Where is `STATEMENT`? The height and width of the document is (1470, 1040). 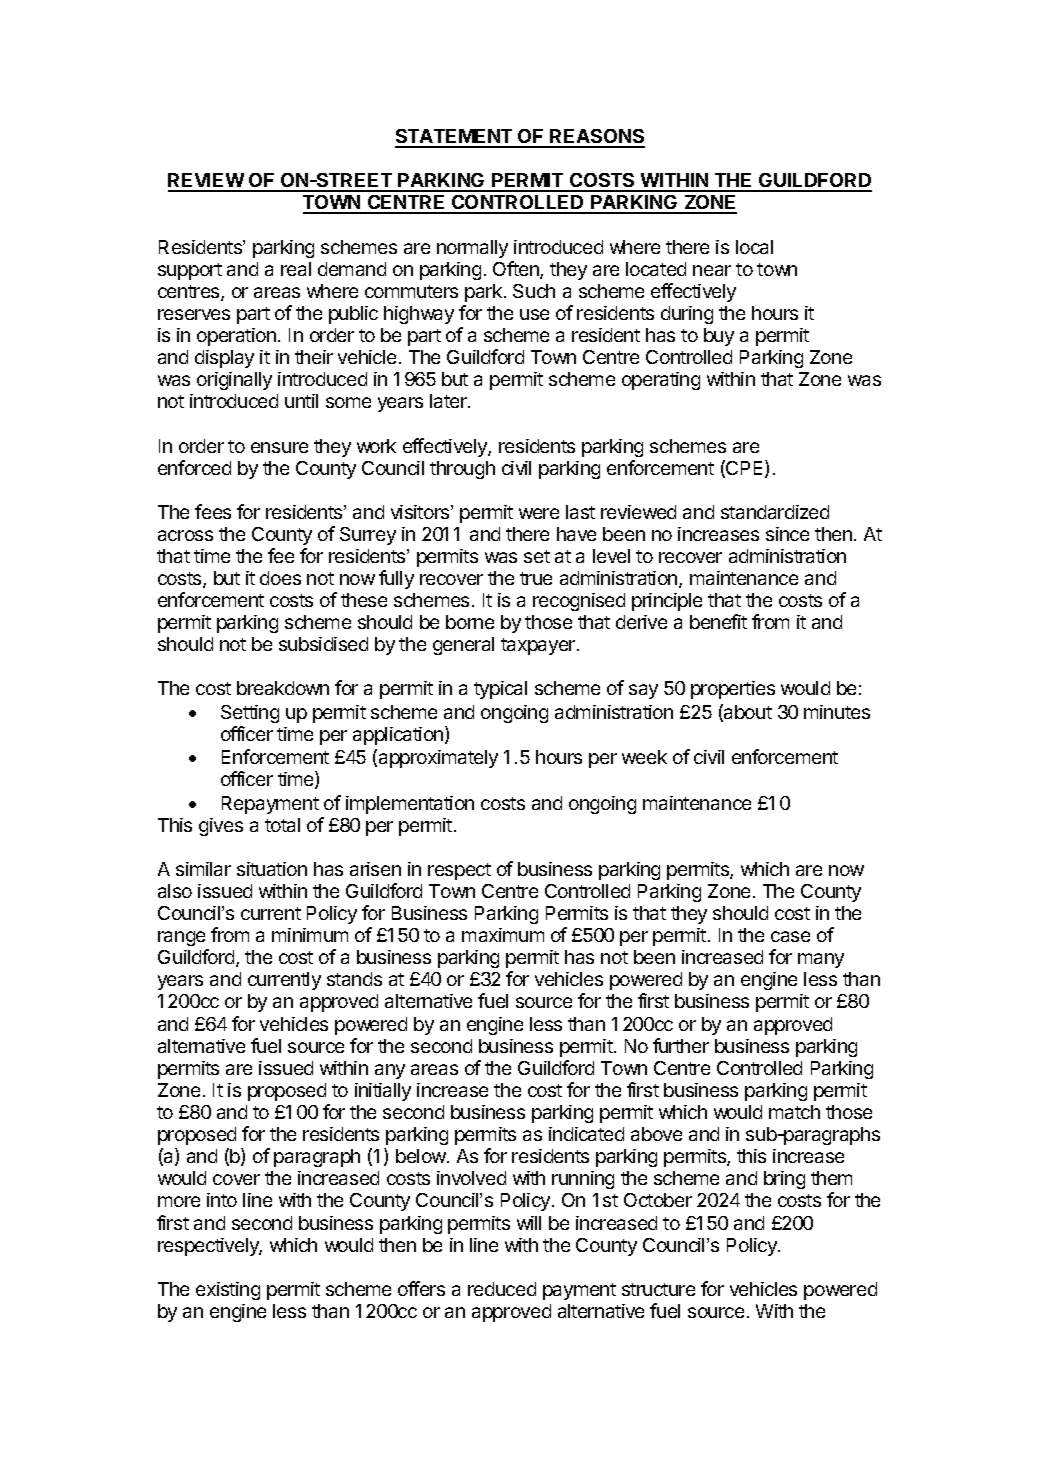 STATEMENT is located at coordinates (455, 138).
